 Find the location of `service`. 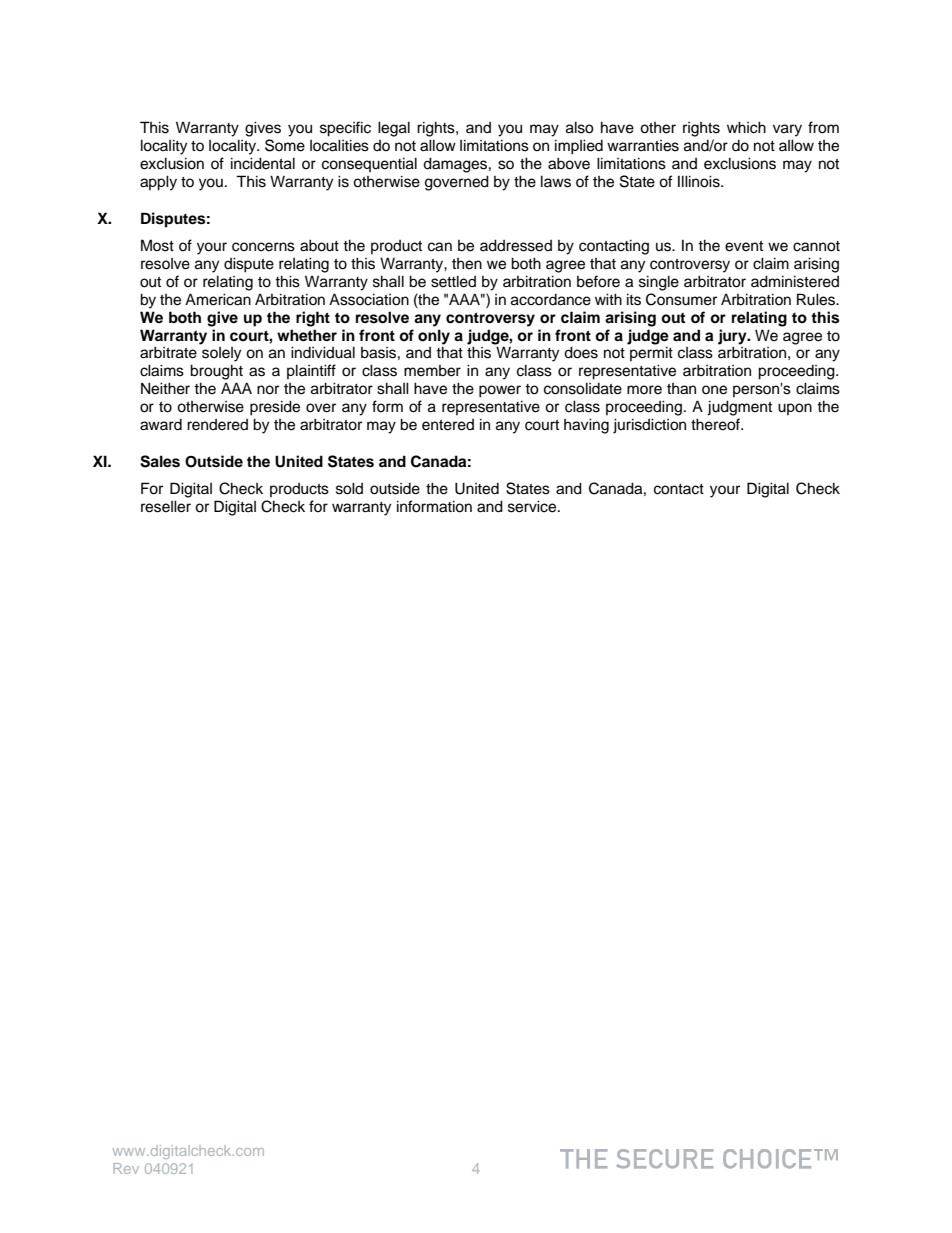

service is located at coordinates (533, 506).
